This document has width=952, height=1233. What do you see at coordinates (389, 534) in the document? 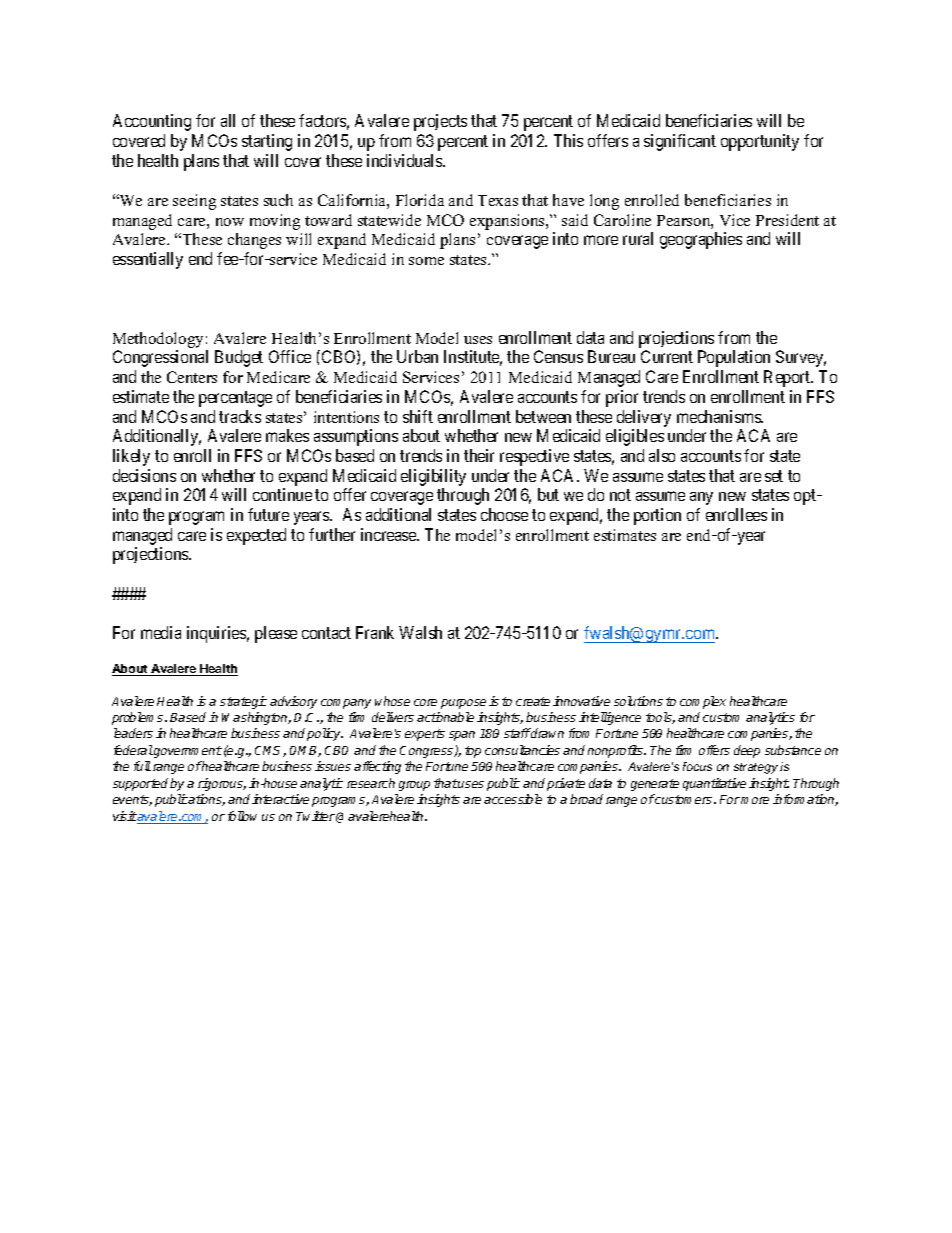
I see `increase` at bounding box center [389, 534].
